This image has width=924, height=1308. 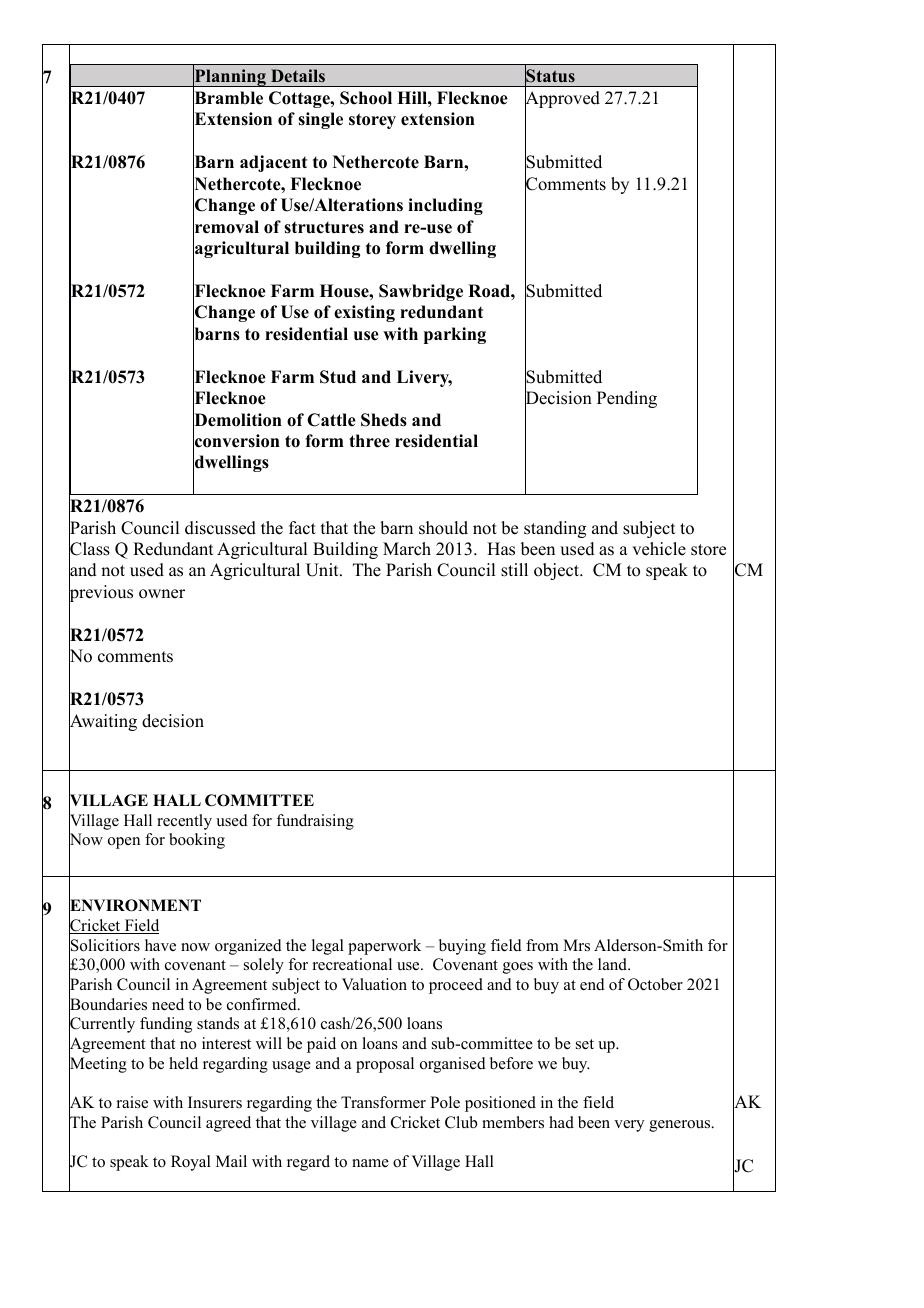 What do you see at coordinates (407, 549) in the image?
I see `March` at bounding box center [407, 549].
